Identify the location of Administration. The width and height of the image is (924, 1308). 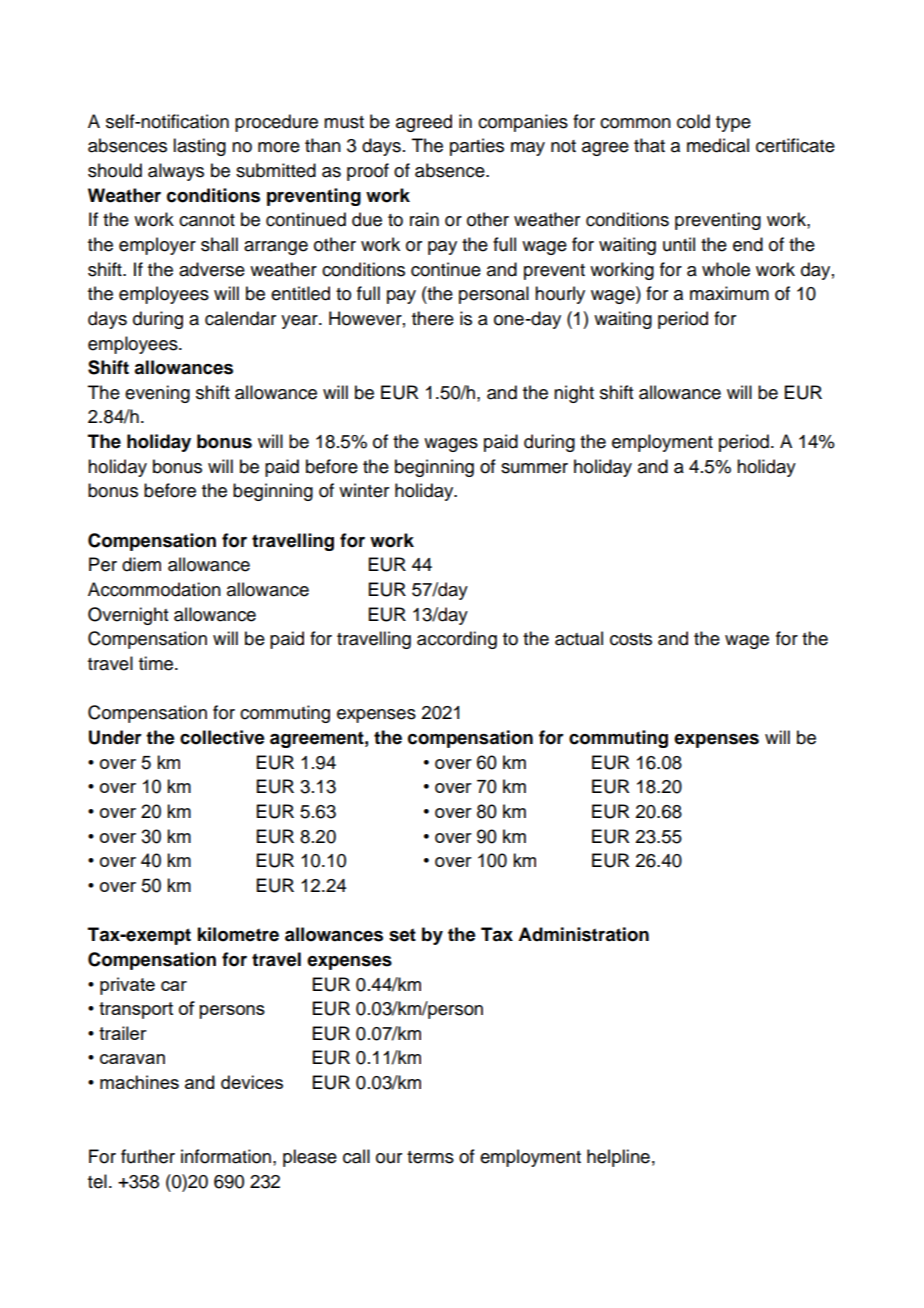
(583, 934).
